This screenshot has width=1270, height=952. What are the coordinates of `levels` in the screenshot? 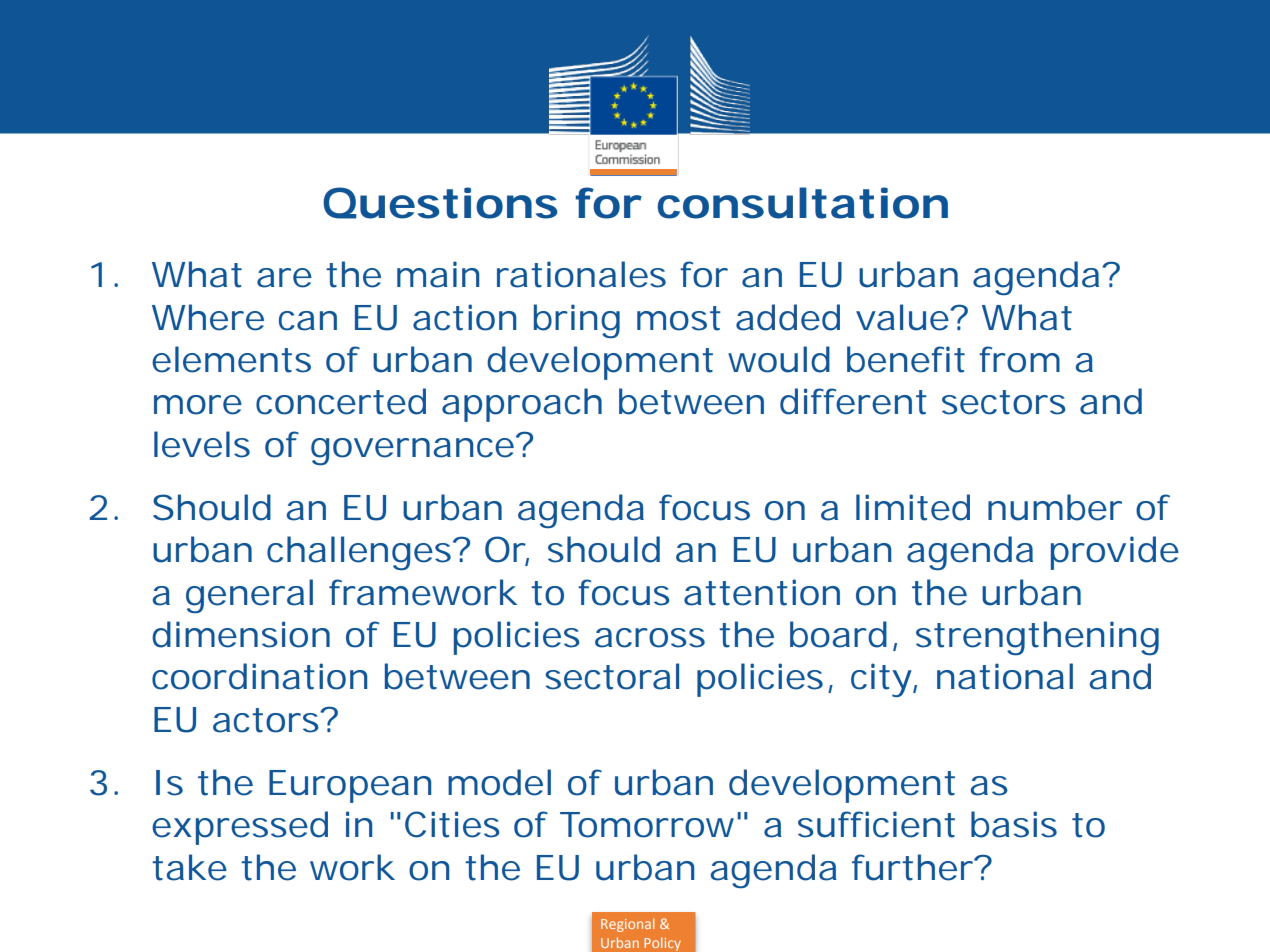 It's located at (202, 444).
